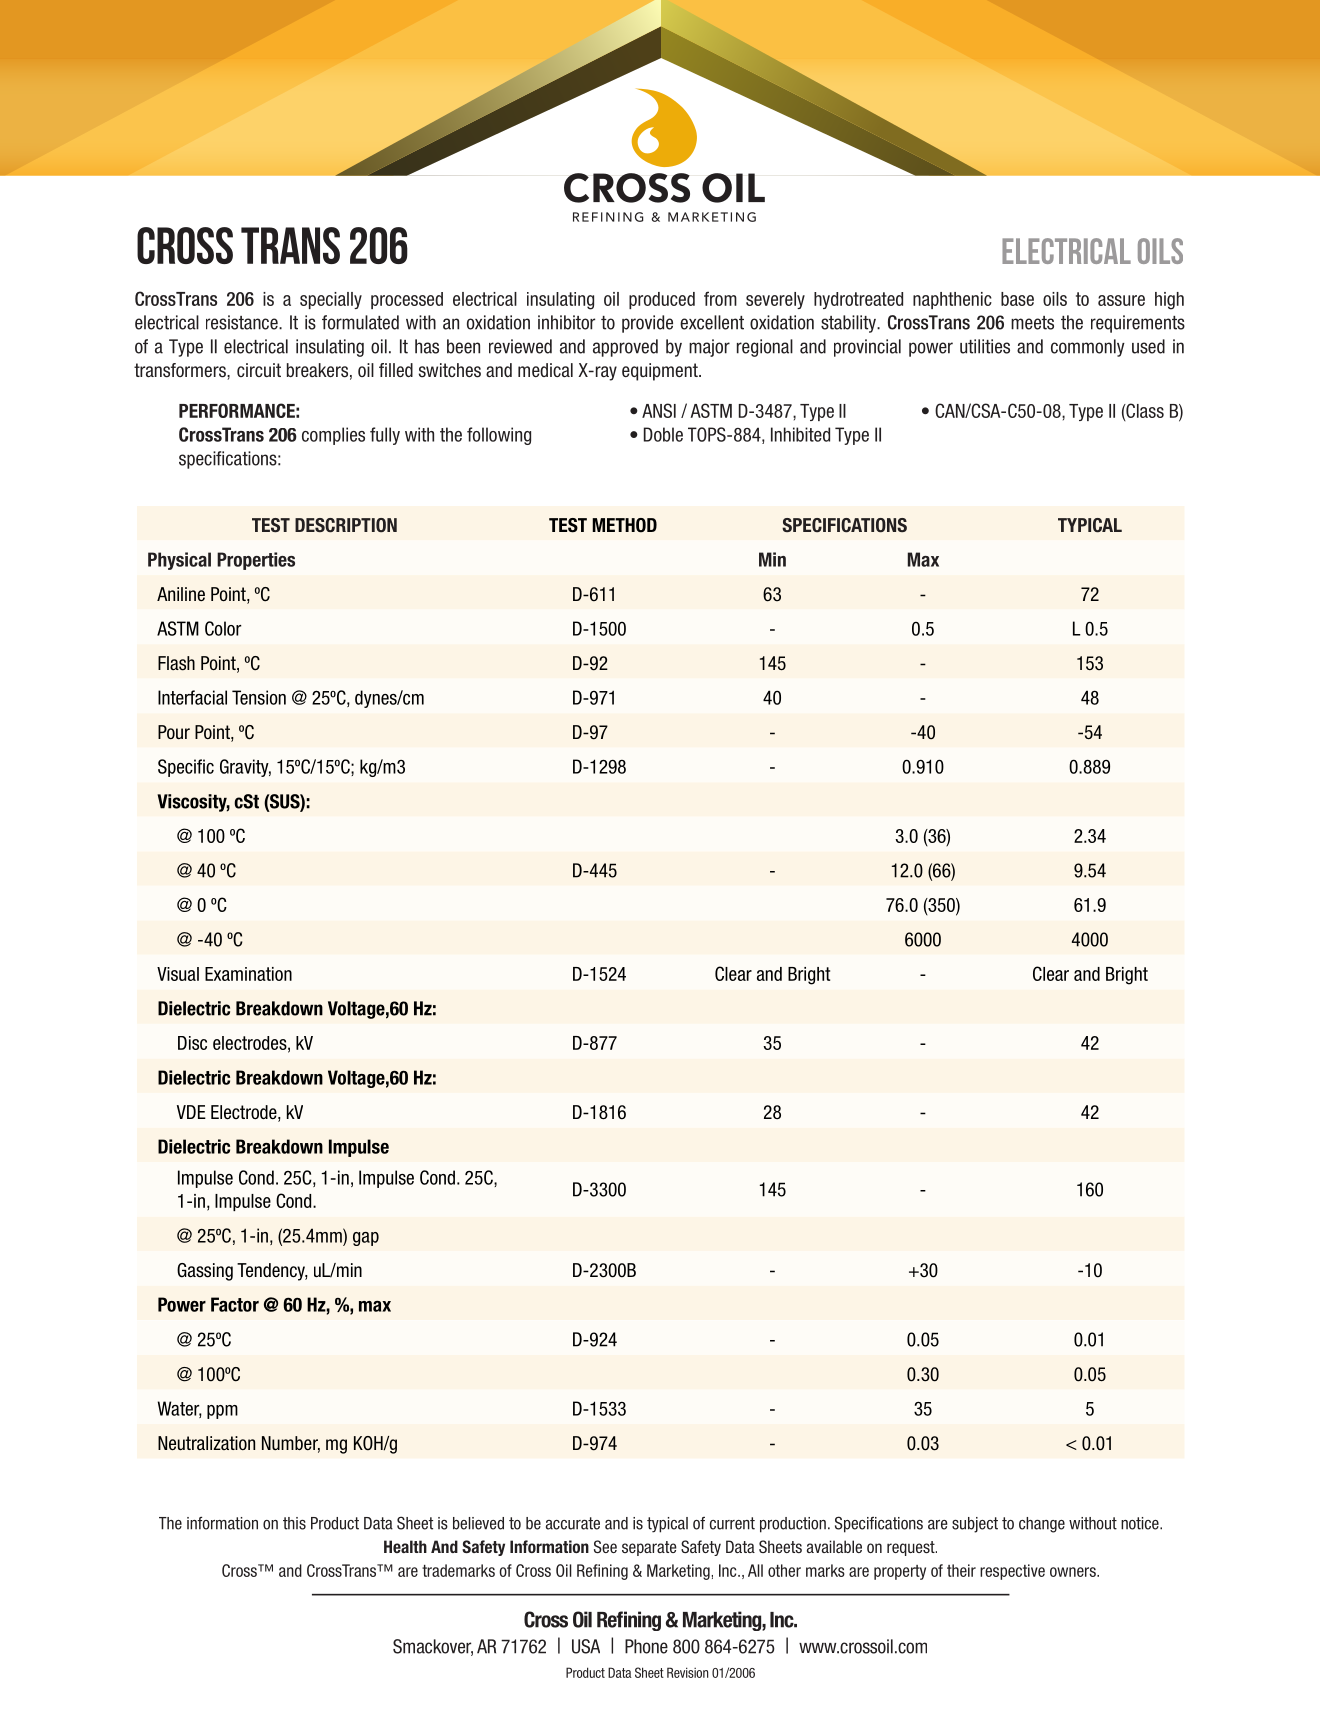 The height and width of the page is (1709, 1320). I want to click on Tension, so click(259, 697).
